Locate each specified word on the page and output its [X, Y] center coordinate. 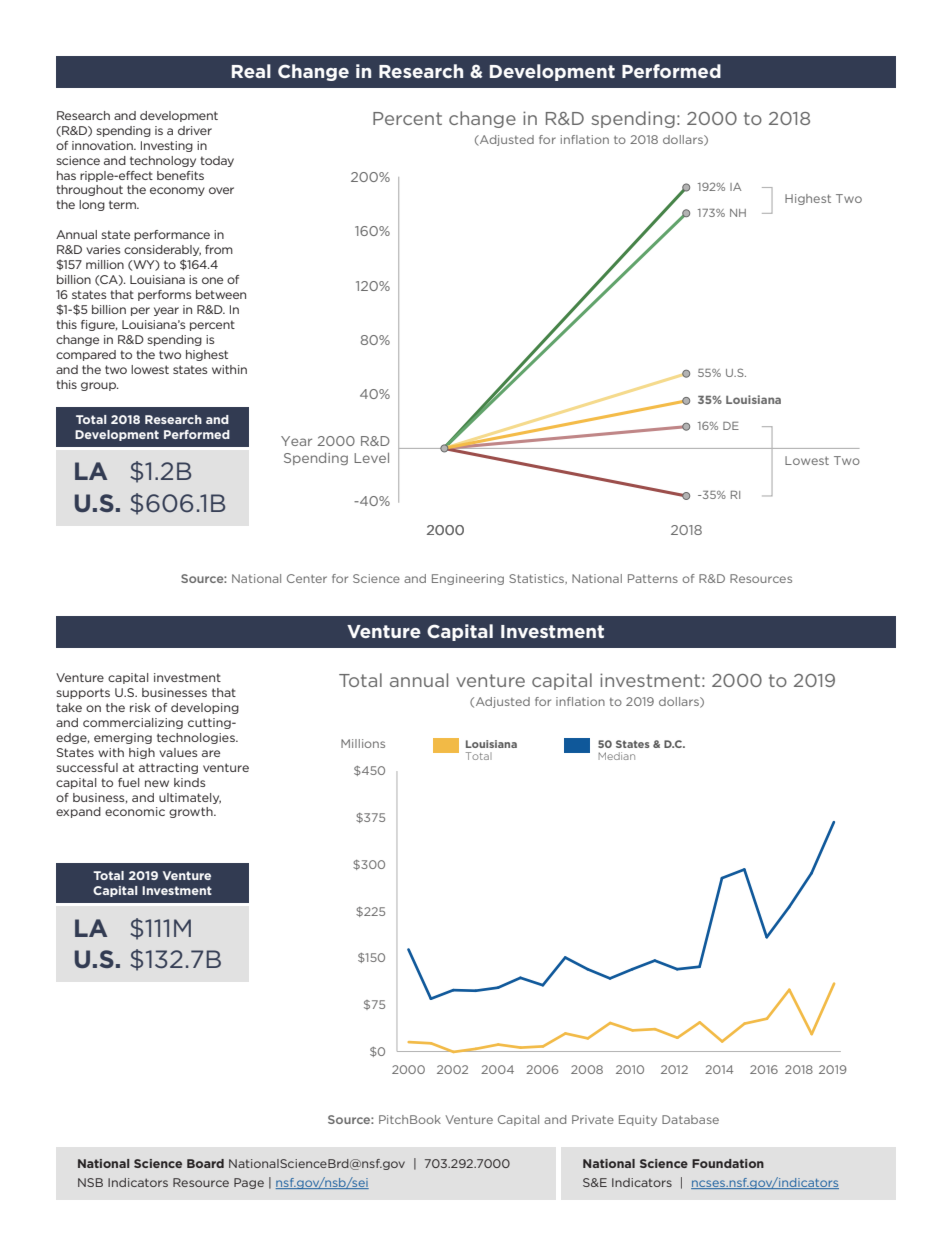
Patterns [653, 578]
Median [616, 756]
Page [249, 1183]
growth [192, 812]
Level [371, 458]
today [217, 161]
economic [135, 811]
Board [205, 1163]
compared [86, 355]
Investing [167, 146]
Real [251, 71]
